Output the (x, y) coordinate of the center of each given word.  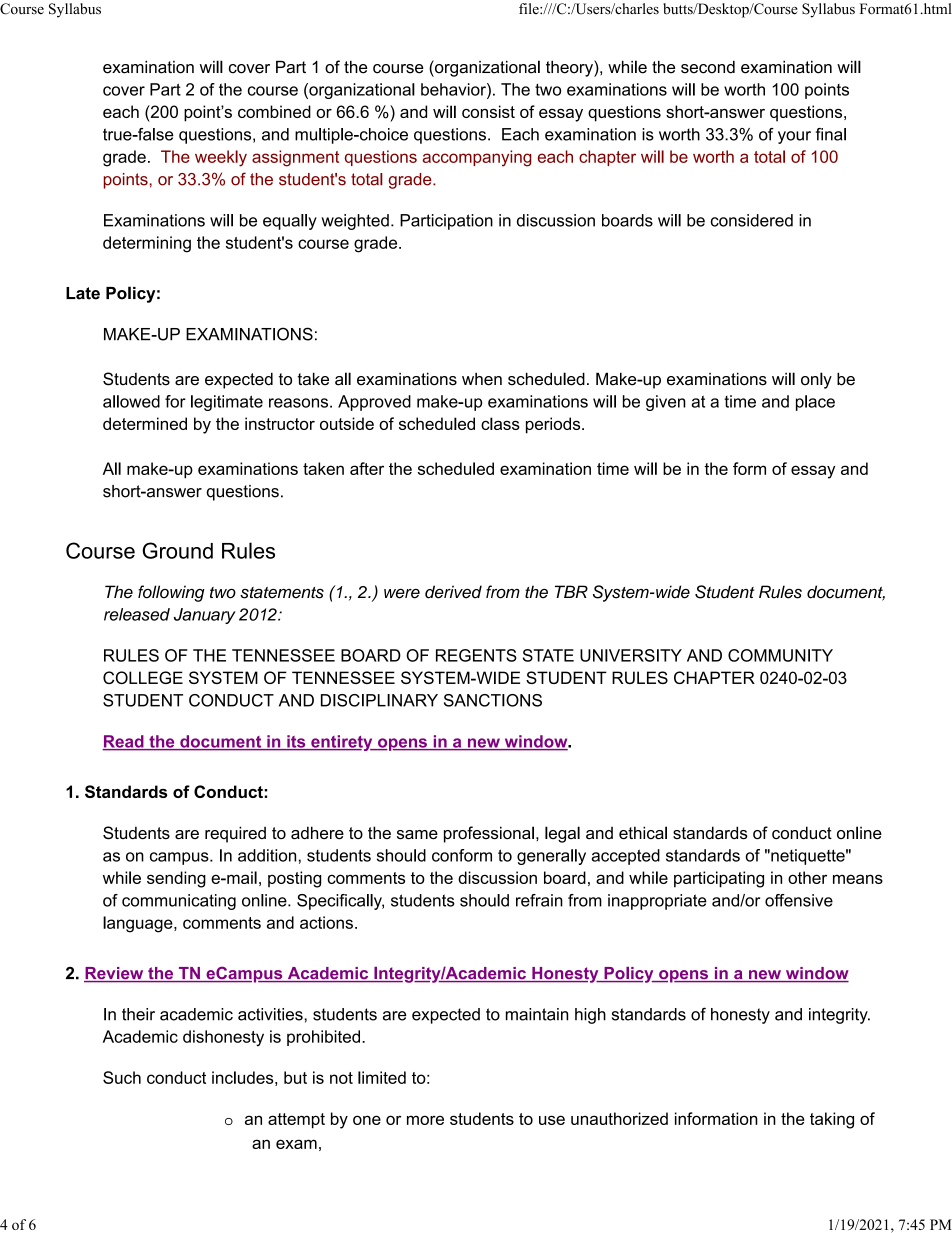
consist (488, 111)
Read (124, 742)
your (794, 137)
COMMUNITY (780, 655)
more (425, 1120)
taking (832, 1120)
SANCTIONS (493, 700)
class (500, 423)
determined (145, 423)
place (815, 403)
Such (122, 1077)
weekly (221, 158)
